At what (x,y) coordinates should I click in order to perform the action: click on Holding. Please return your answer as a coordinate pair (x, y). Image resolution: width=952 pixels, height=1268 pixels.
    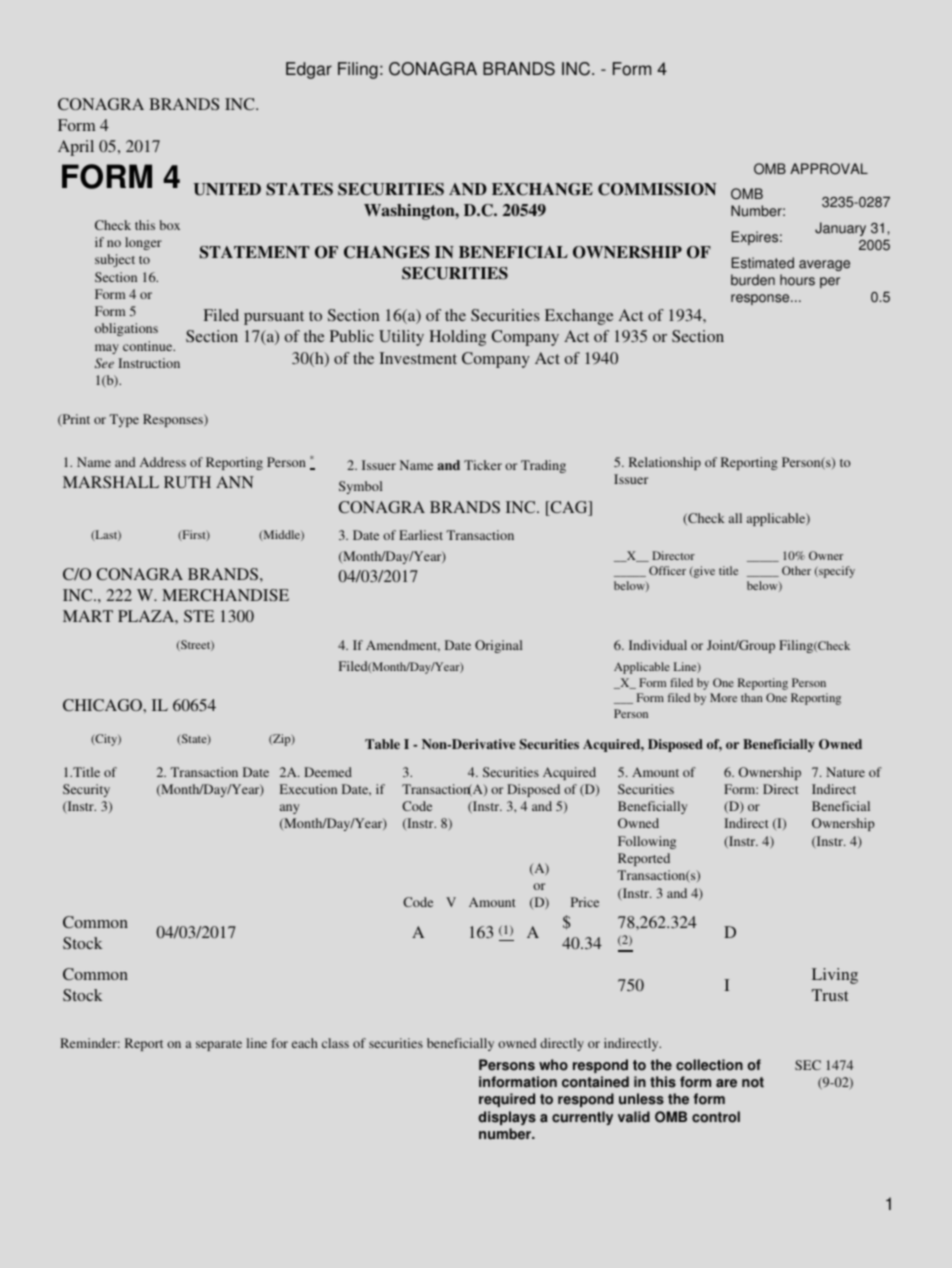
    Looking at the image, I should click on (457, 338).
